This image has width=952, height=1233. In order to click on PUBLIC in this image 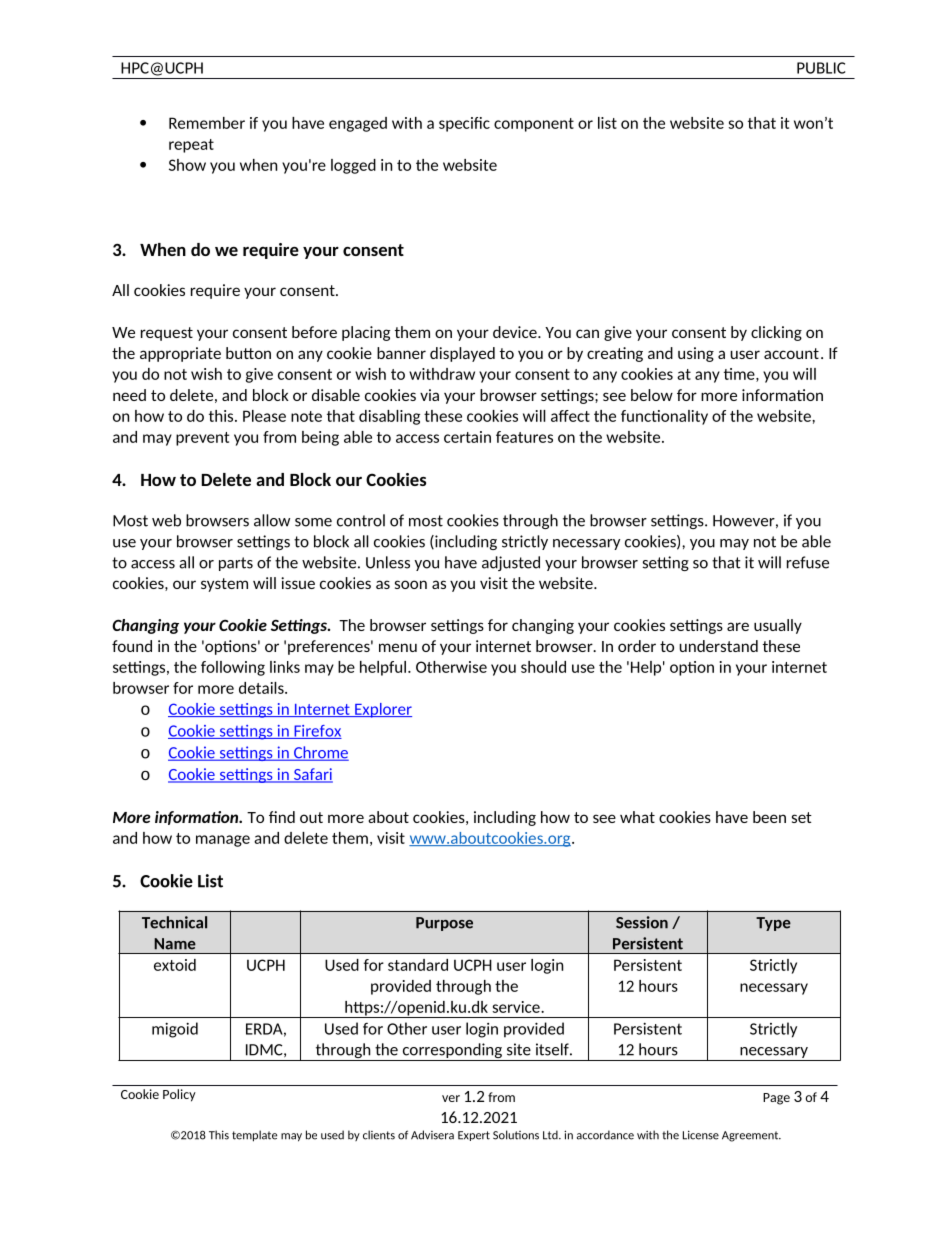, I will do `click(821, 68)`.
